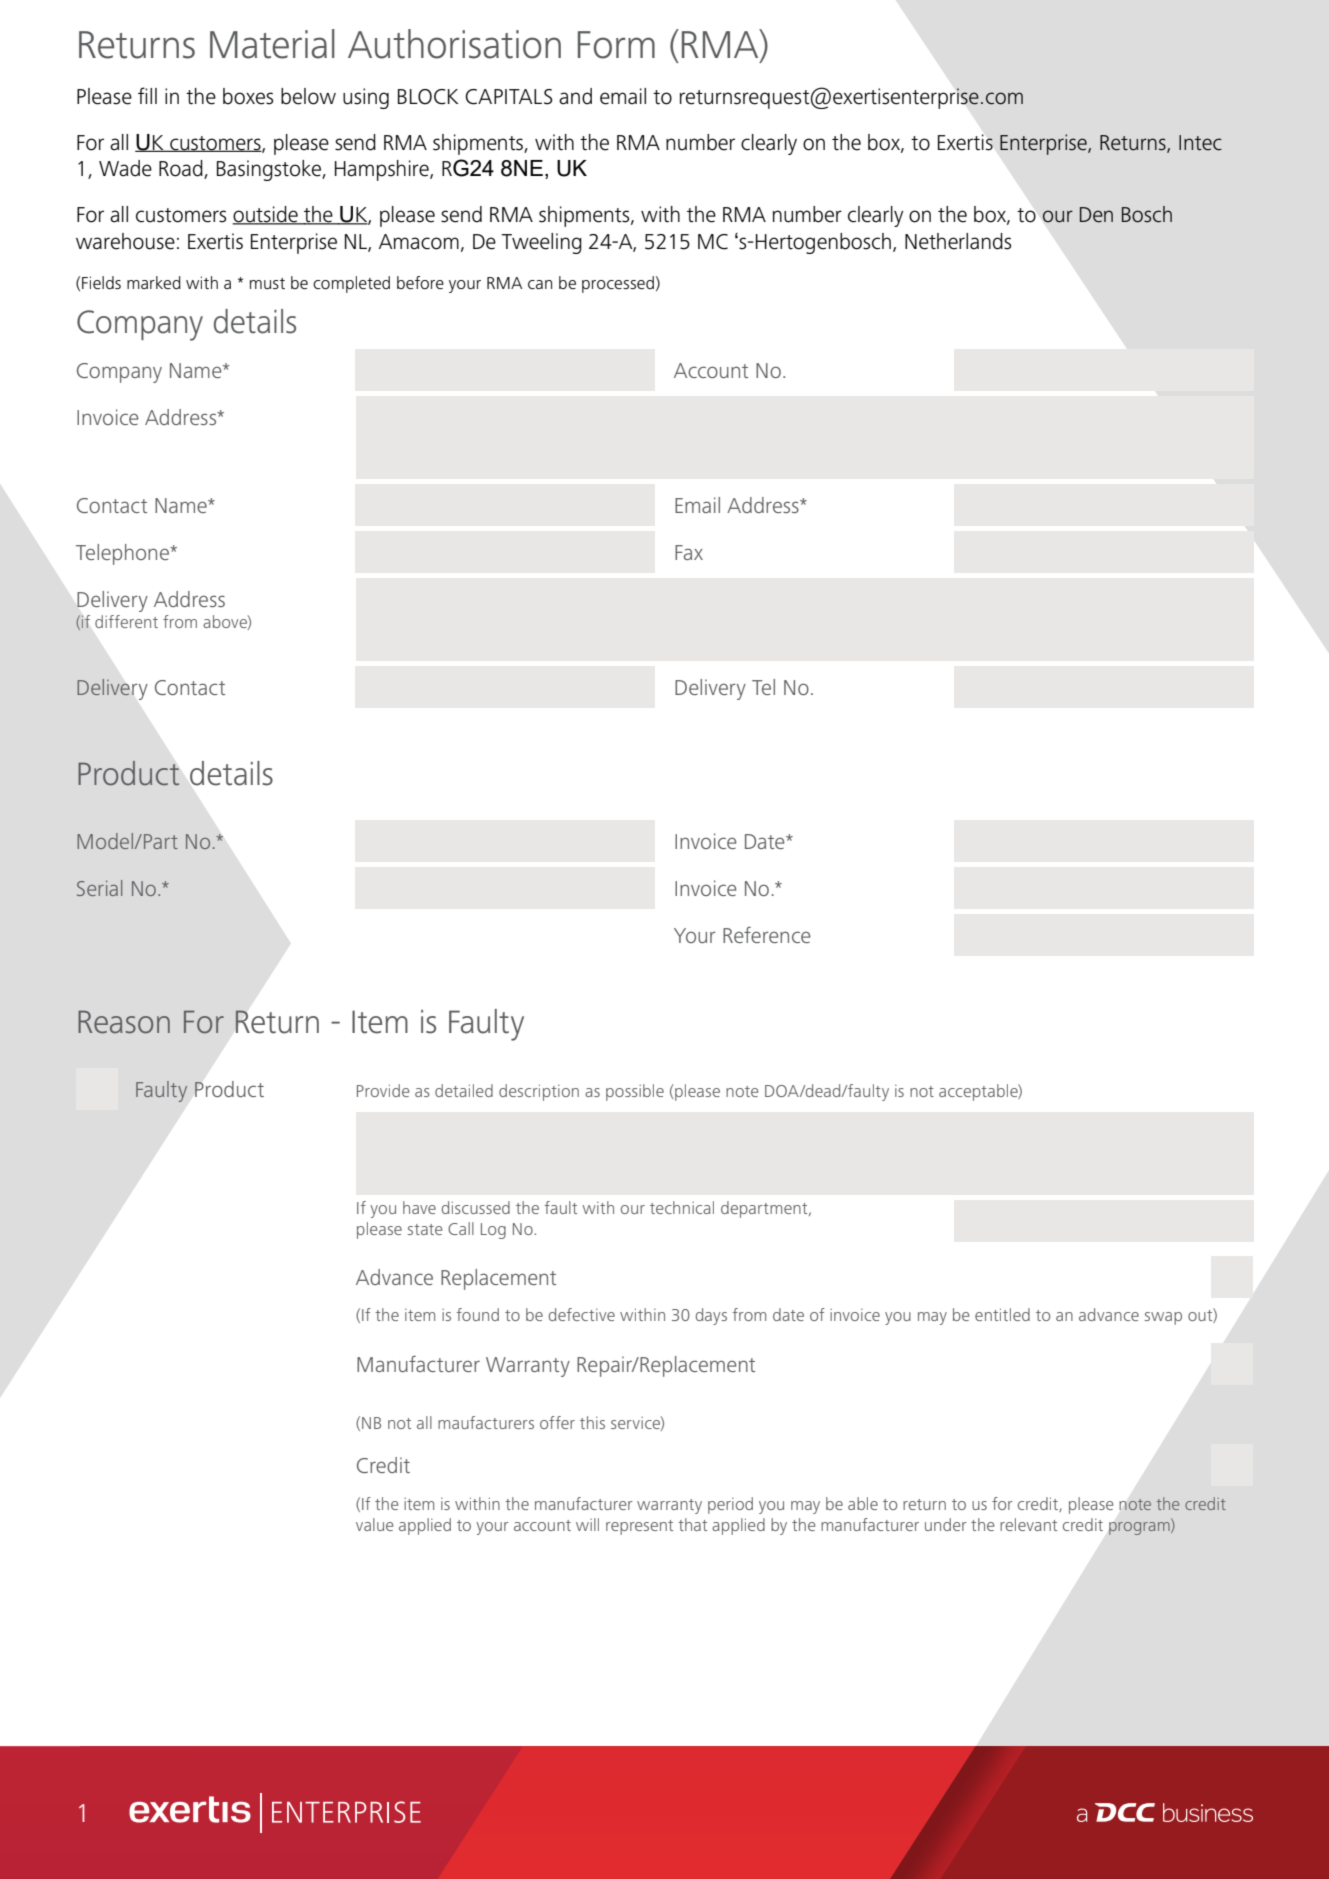 This page has width=1329, height=1879. I want to click on Serial, so click(99, 888).
